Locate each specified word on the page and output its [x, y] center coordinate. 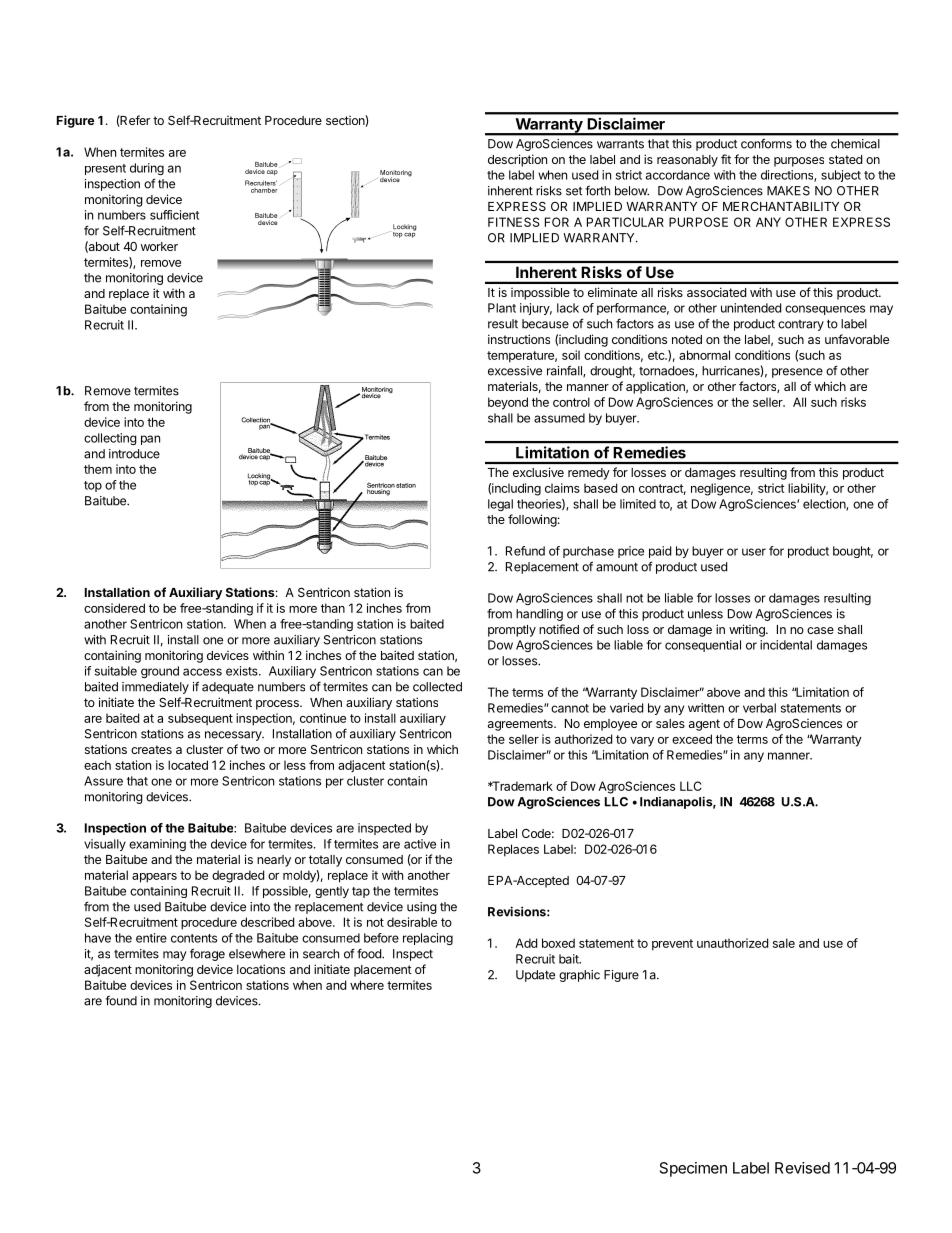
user [754, 552]
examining [157, 845]
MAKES [788, 191]
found [121, 1000]
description [517, 160]
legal [500, 505]
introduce [134, 454]
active [420, 844]
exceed [692, 739]
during [147, 169]
